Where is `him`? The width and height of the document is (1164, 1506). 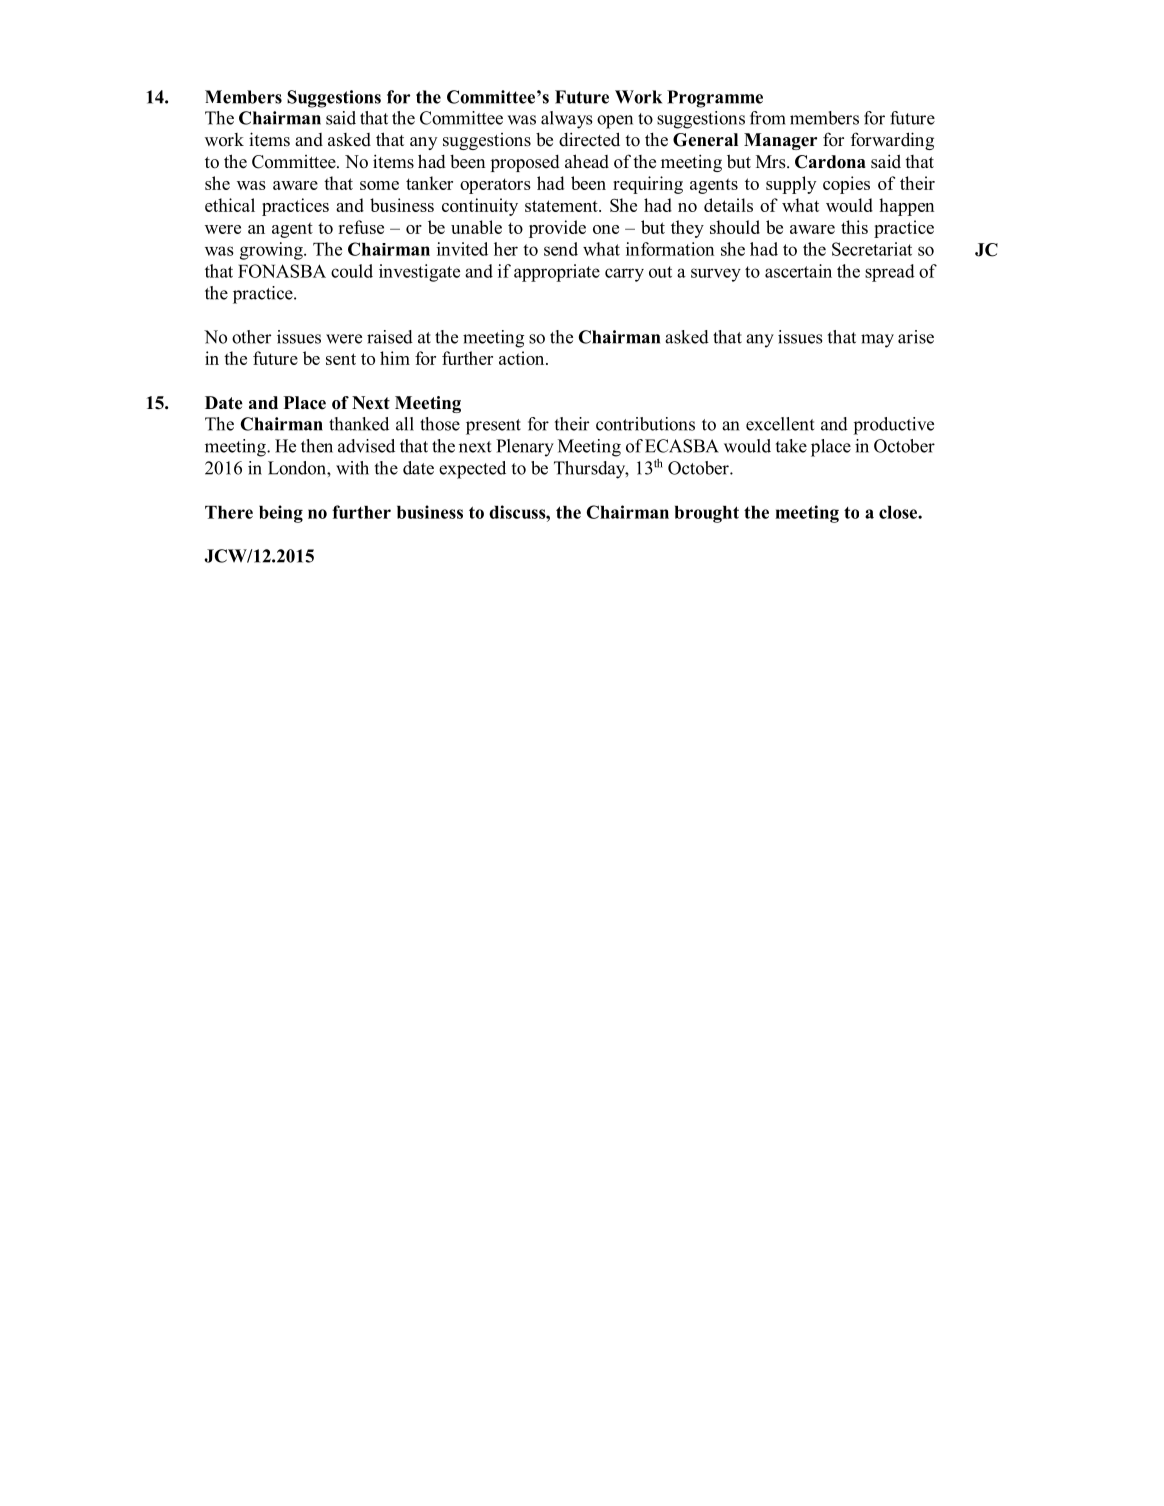 him is located at coordinates (395, 358).
